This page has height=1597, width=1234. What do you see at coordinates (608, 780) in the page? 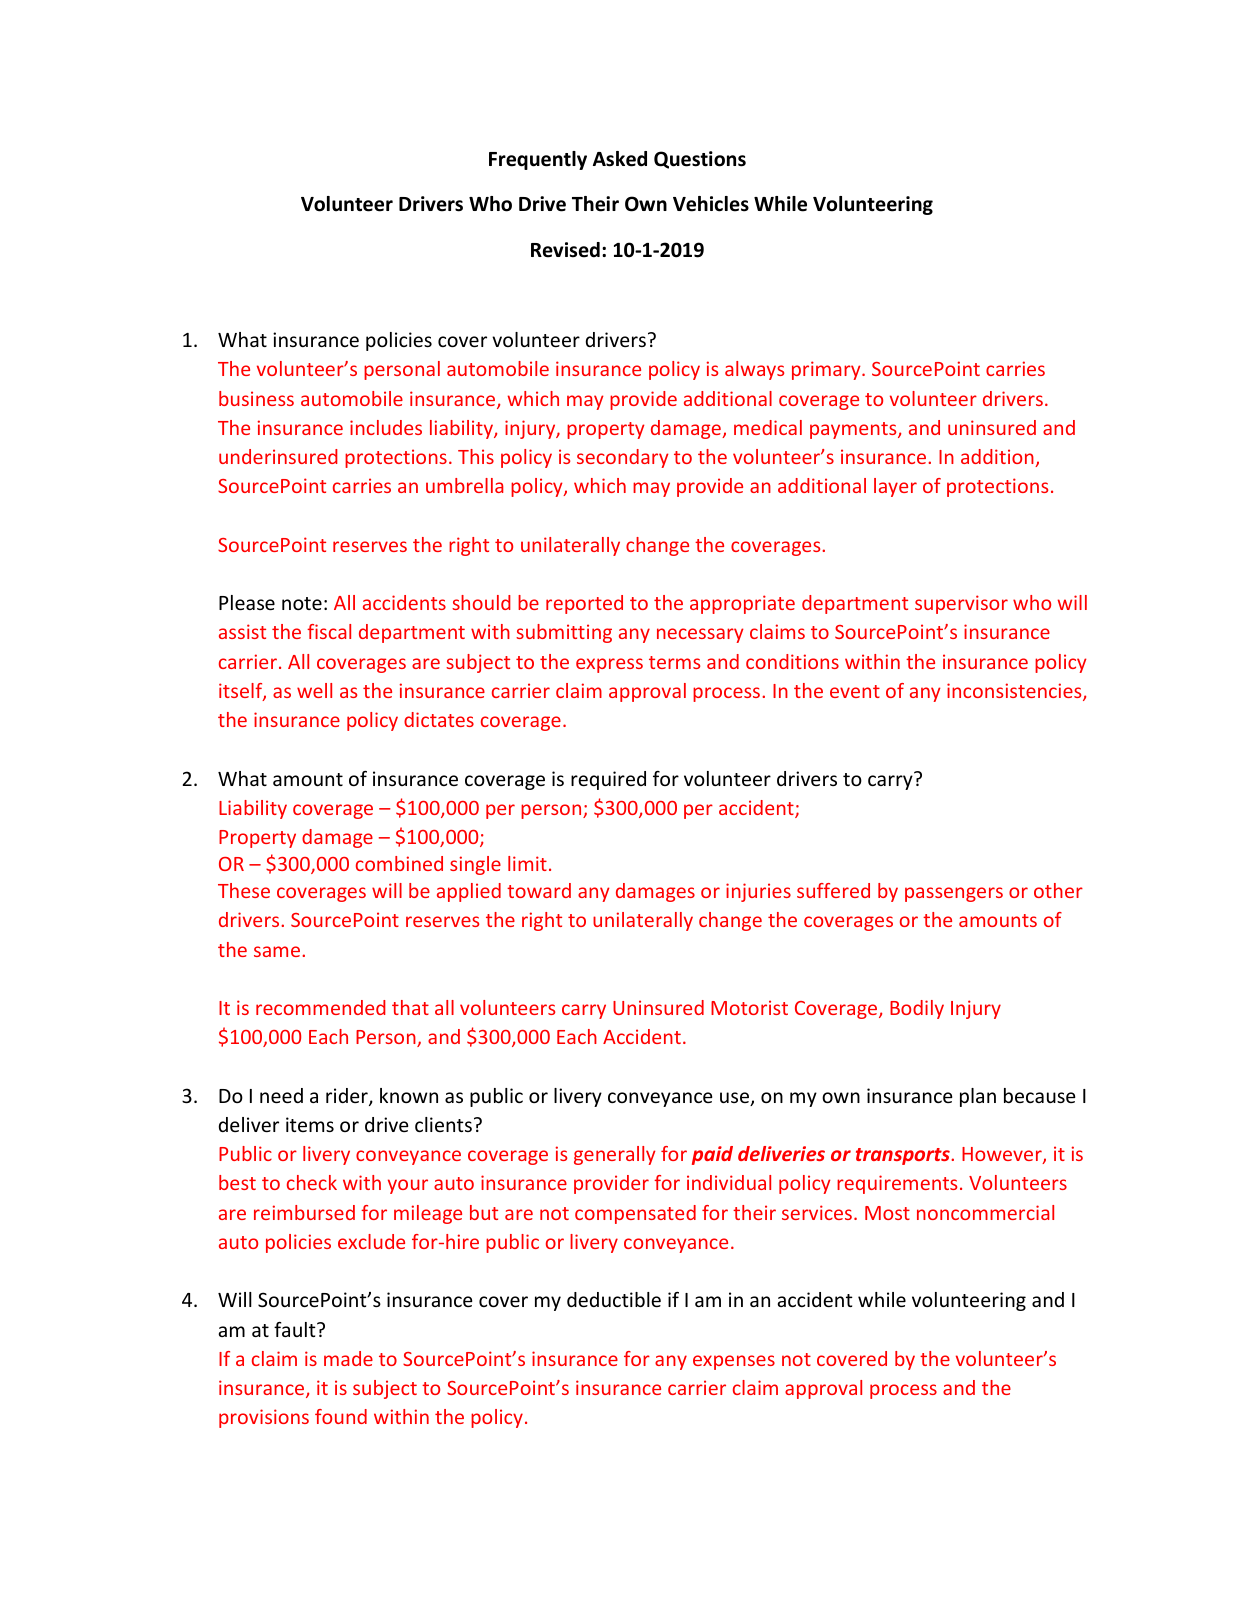
I see `required` at bounding box center [608, 780].
